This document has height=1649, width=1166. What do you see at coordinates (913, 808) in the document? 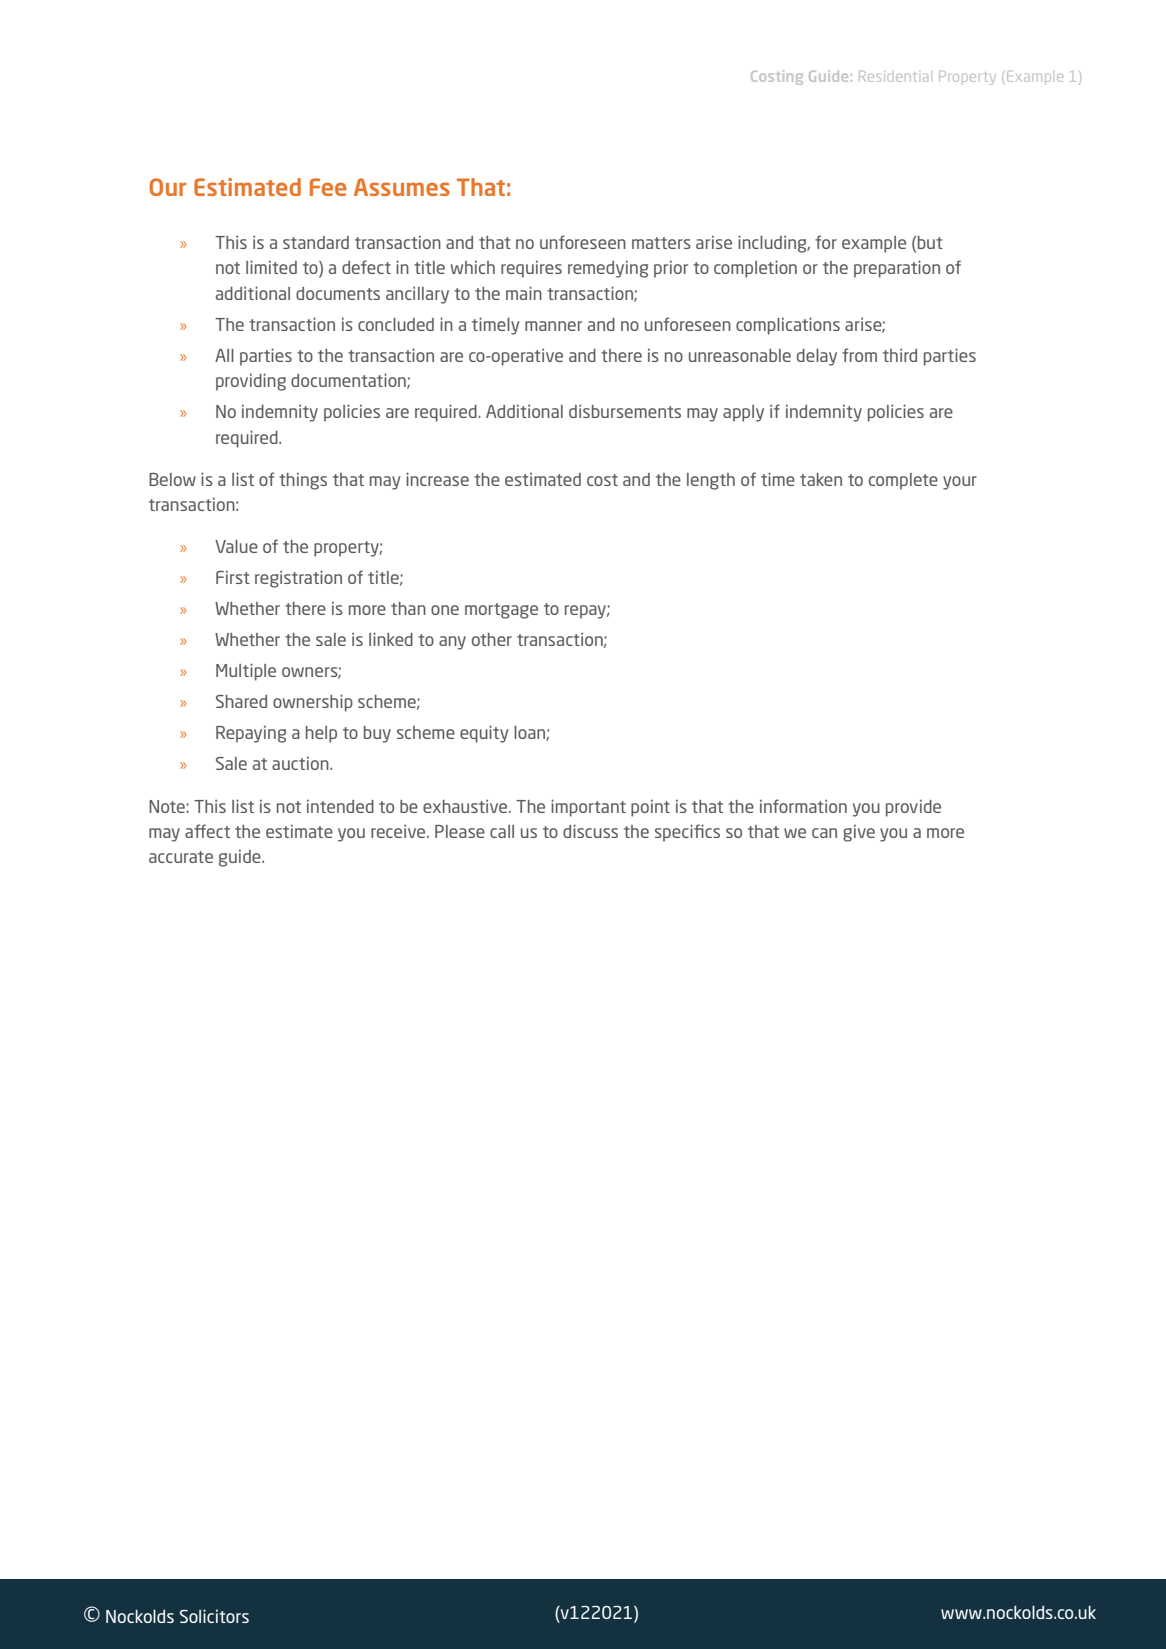
I see `provide` at bounding box center [913, 808].
